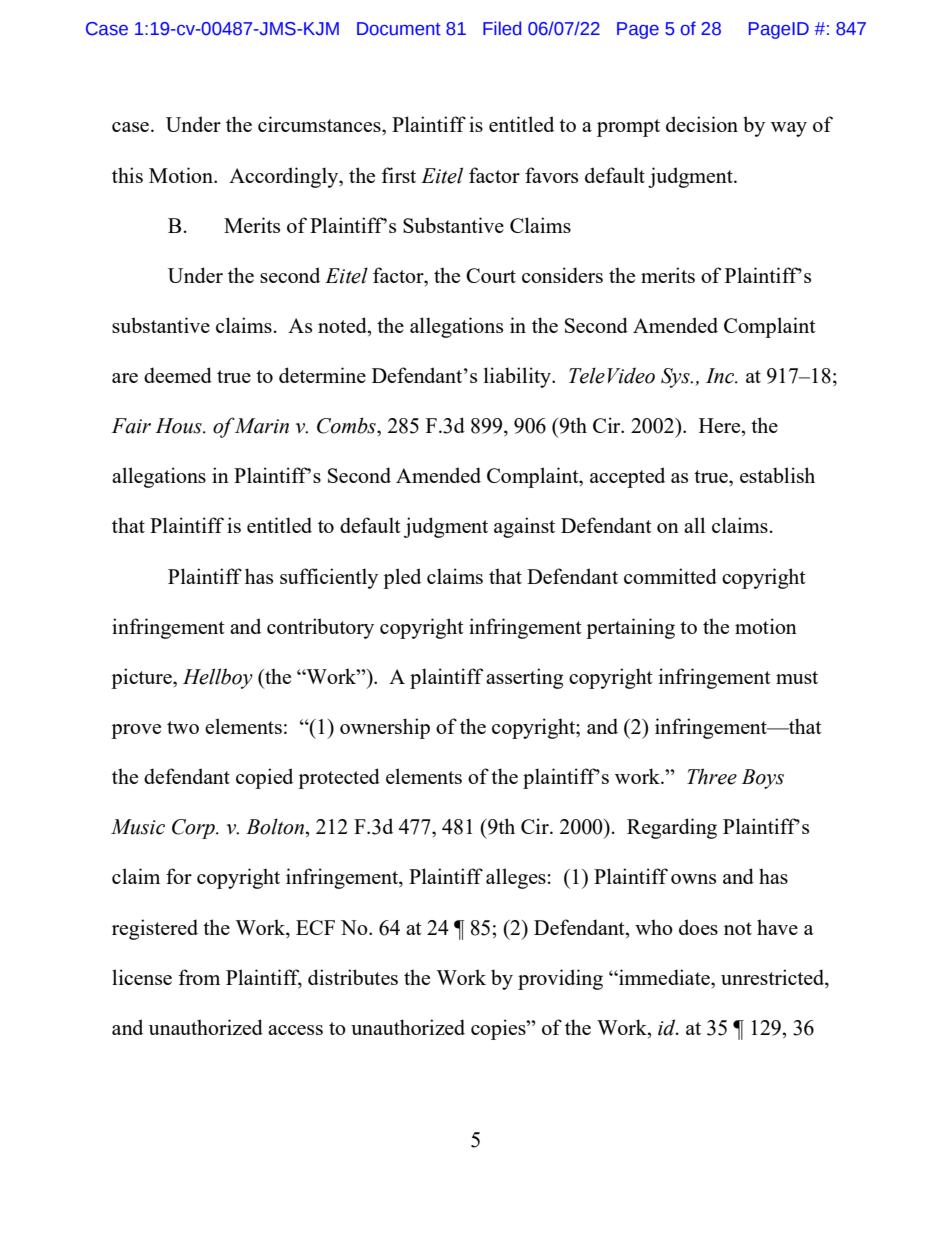 The width and height of the page is (952, 1233). What do you see at coordinates (199, 977) in the page?
I see `from` at bounding box center [199, 977].
